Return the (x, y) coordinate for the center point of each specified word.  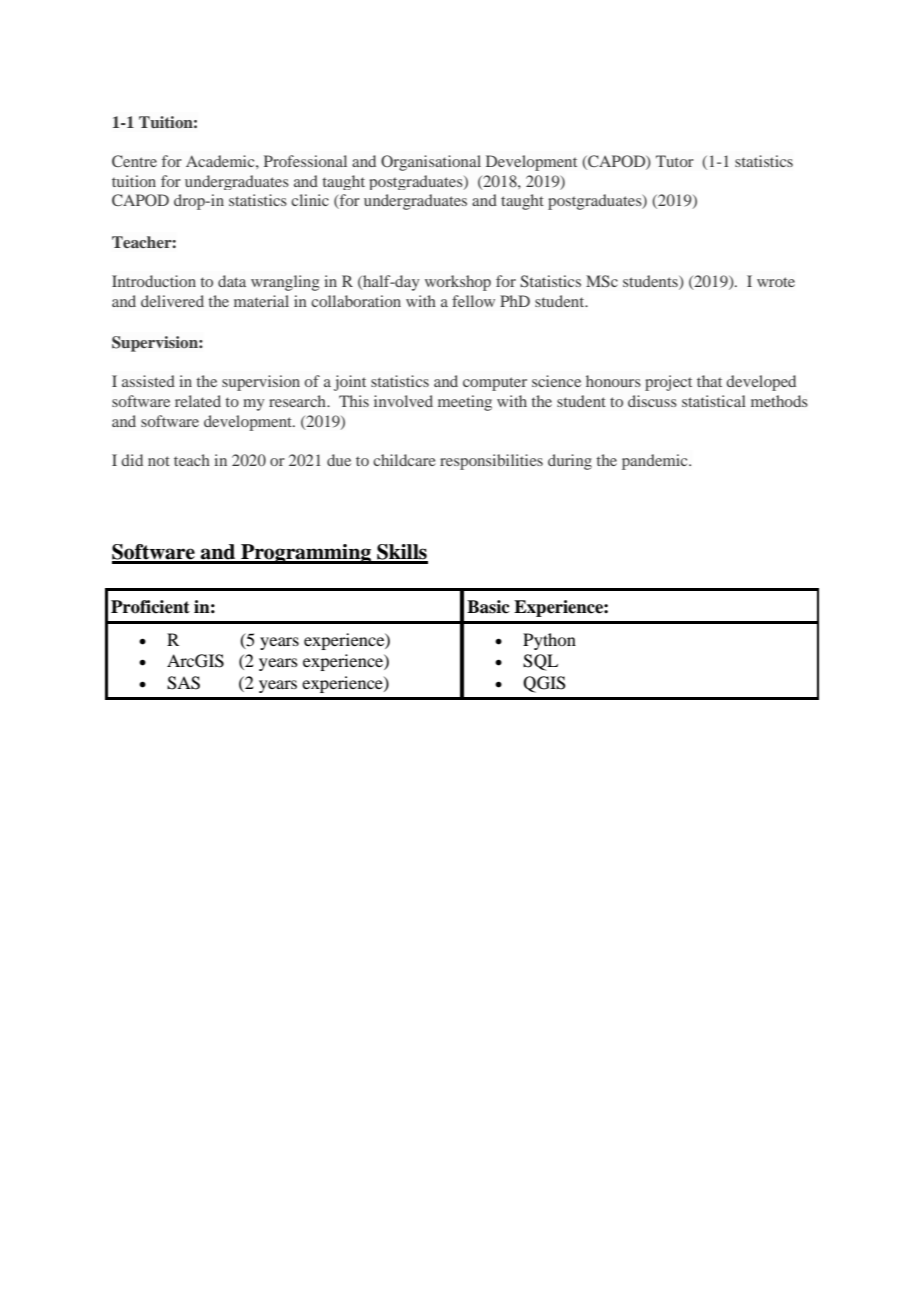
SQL (540, 662)
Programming (306, 554)
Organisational (431, 163)
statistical (714, 401)
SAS (183, 683)
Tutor (675, 161)
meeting (465, 403)
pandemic (656, 462)
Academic (221, 161)
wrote (776, 282)
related (198, 401)
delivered (172, 301)
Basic (488, 607)
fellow (473, 301)
